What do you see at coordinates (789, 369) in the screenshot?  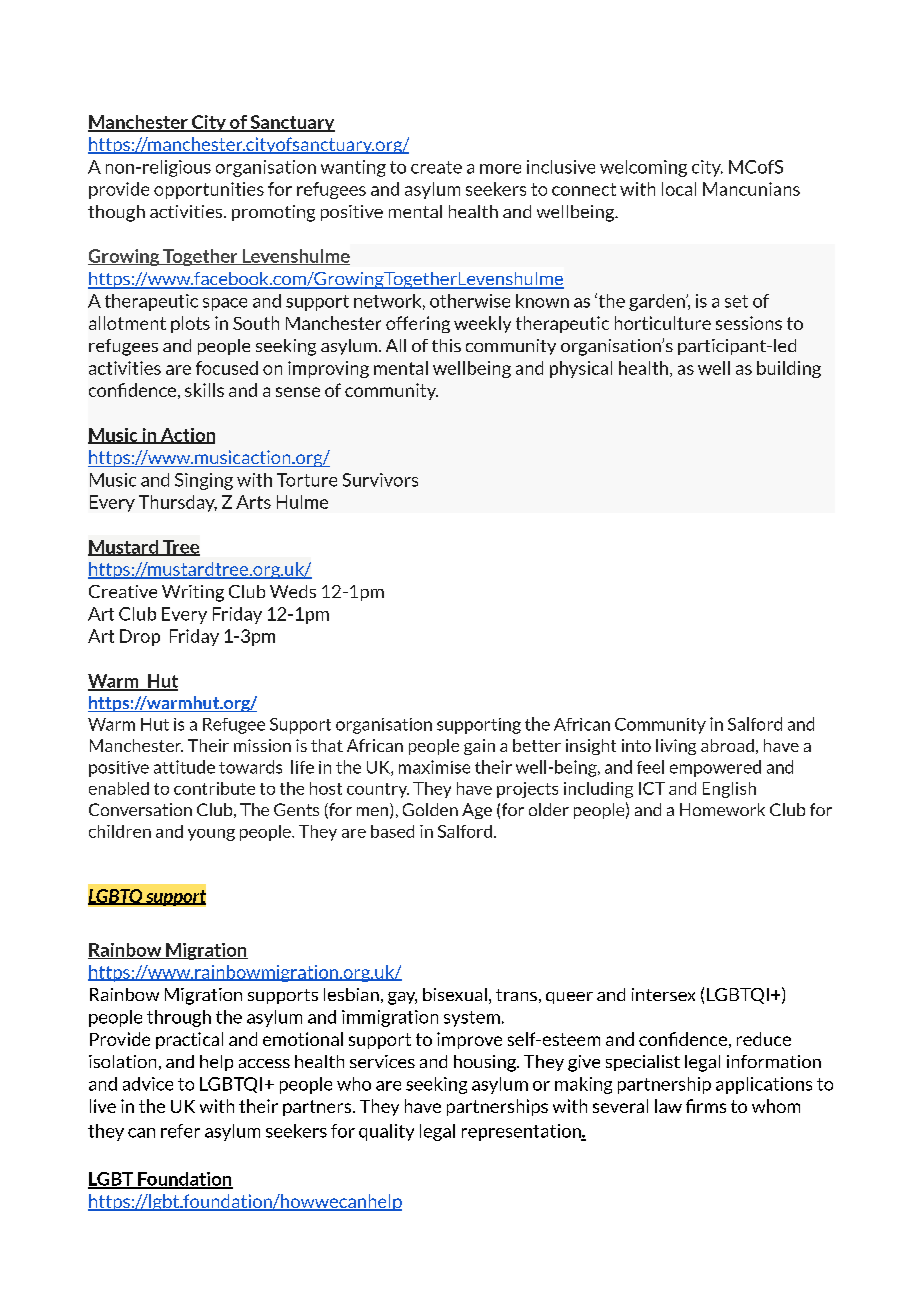 I see `building` at bounding box center [789, 369].
